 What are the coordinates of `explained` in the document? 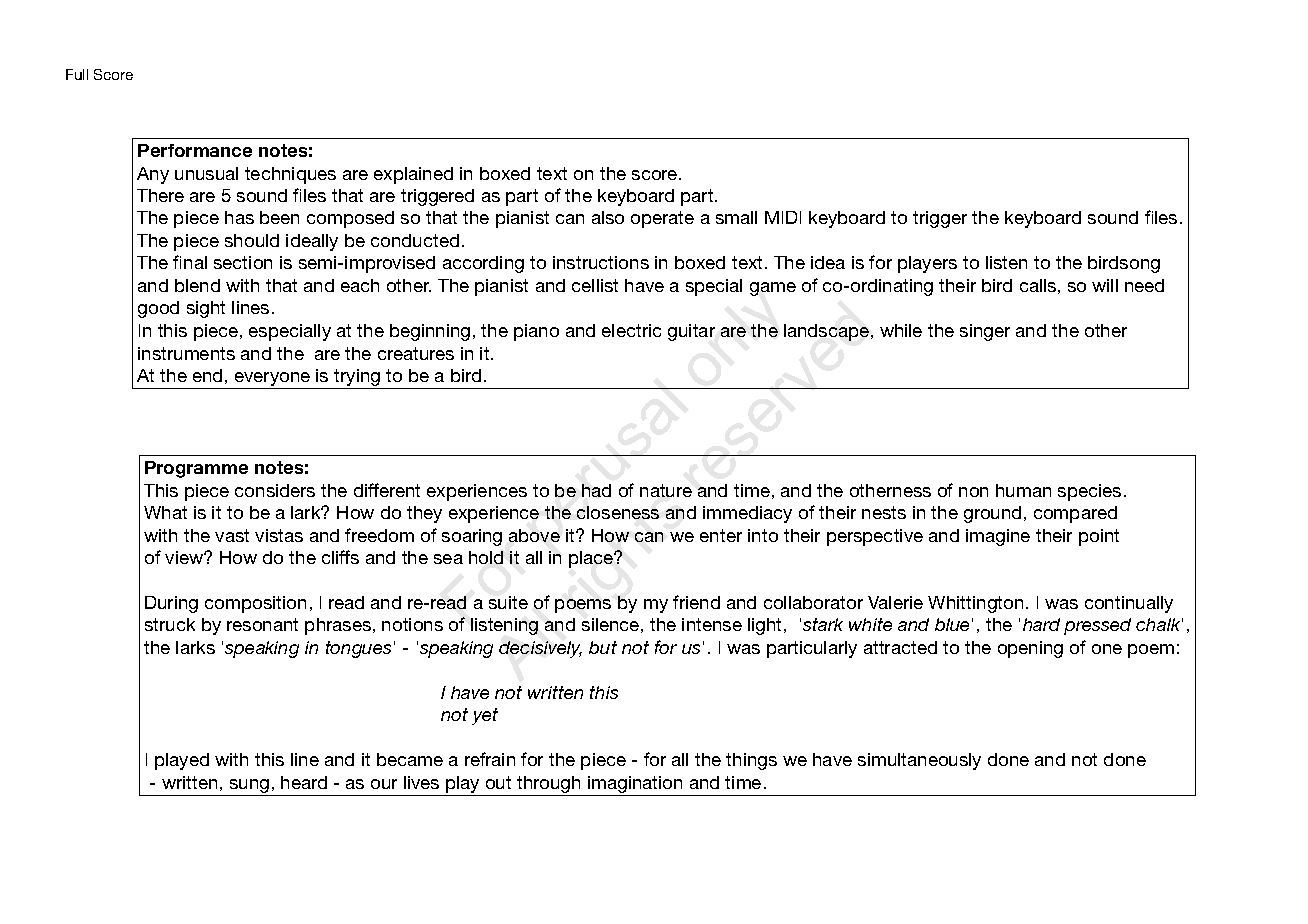 It's located at (413, 175).
